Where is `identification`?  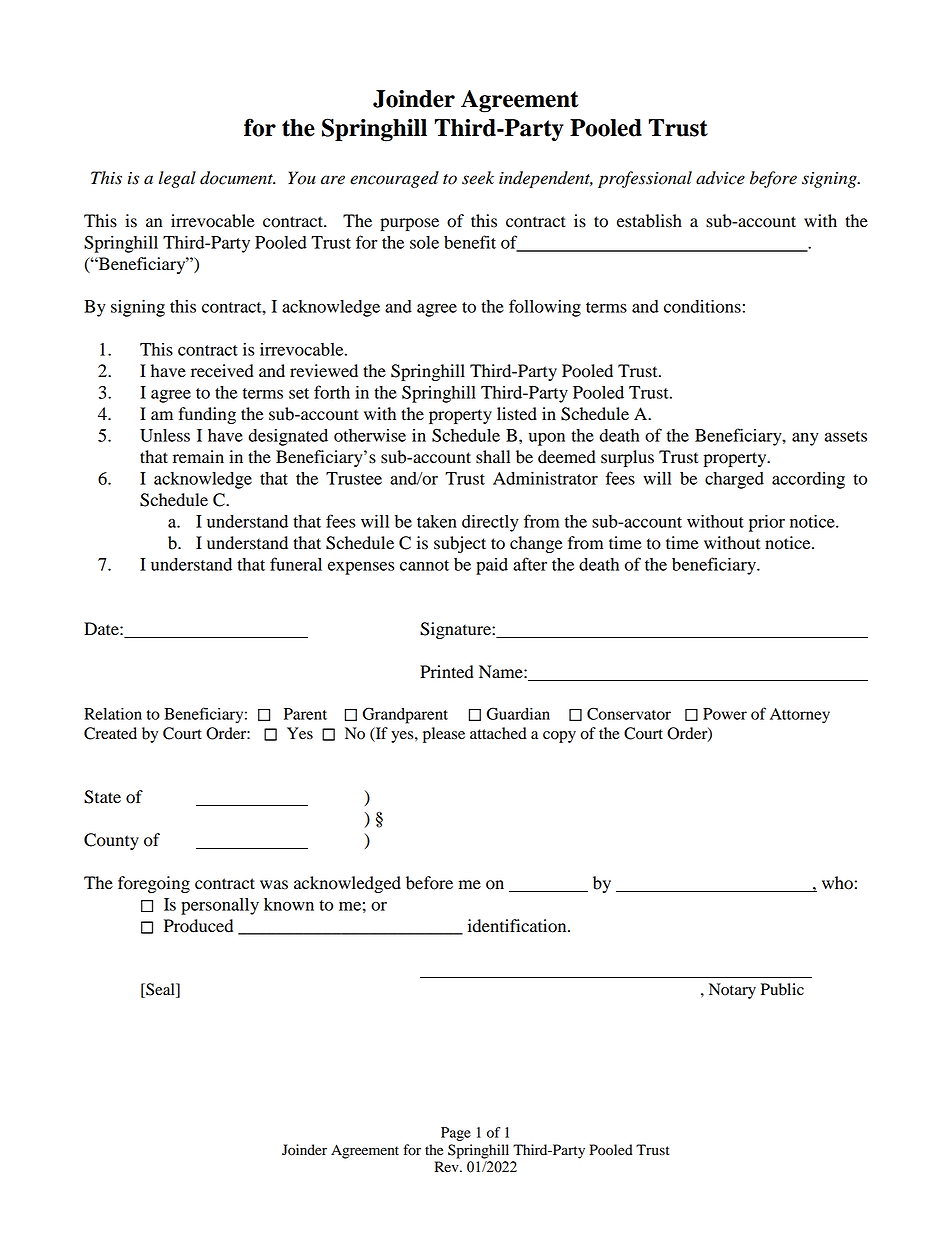
identification is located at coordinates (518, 926).
